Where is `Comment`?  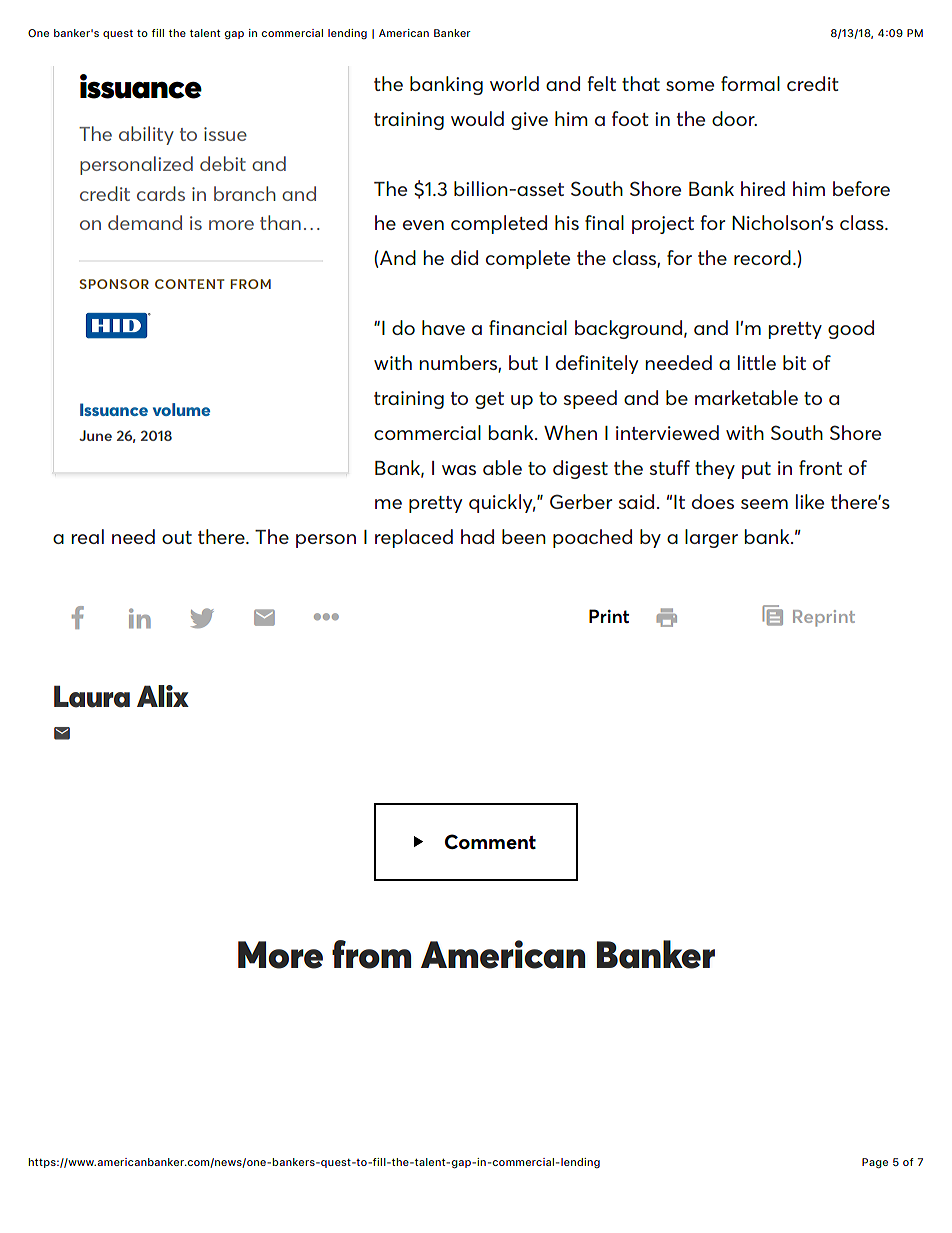
Comment is located at coordinates (490, 841).
